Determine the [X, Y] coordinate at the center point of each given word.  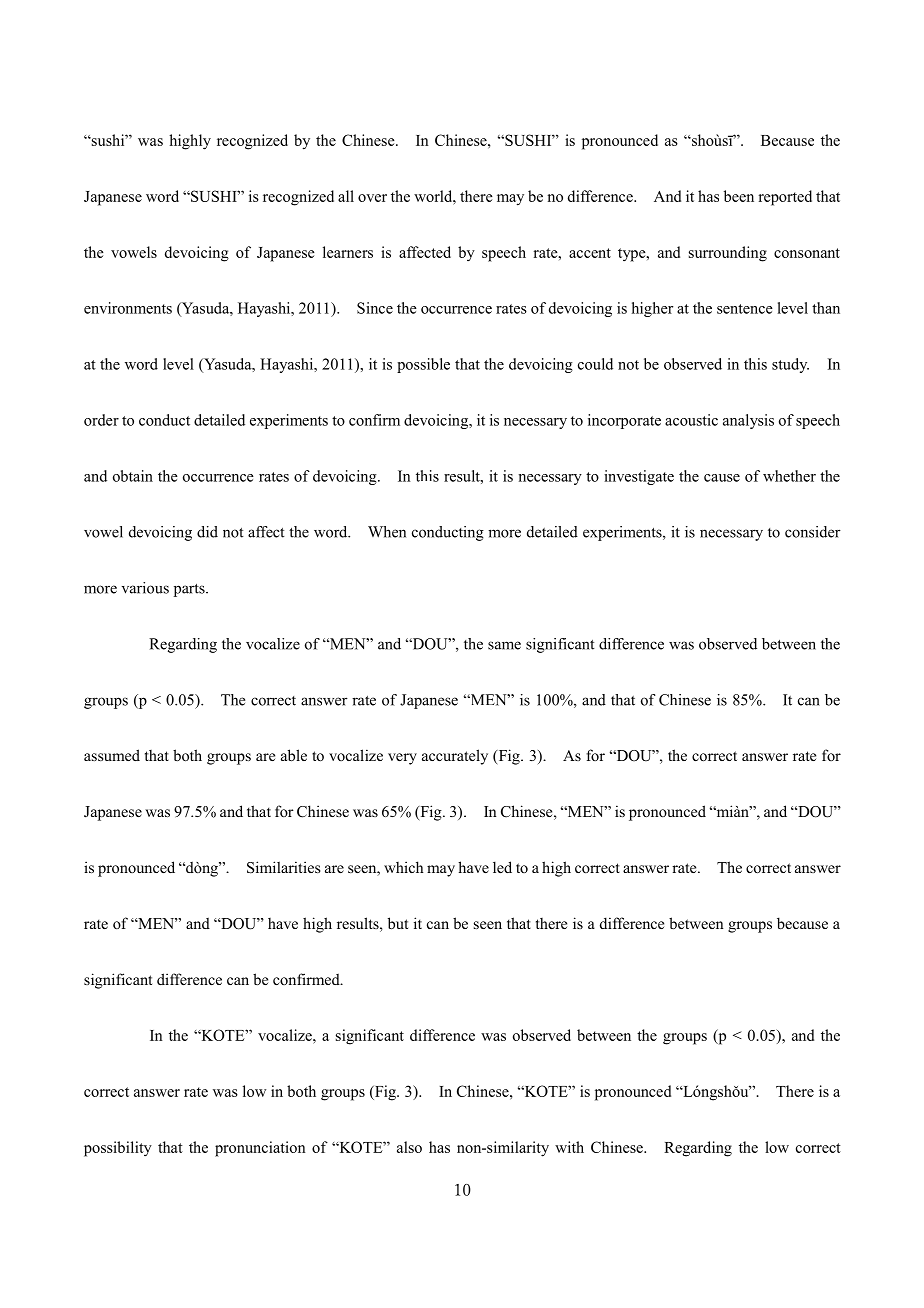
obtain [133, 476]
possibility [118, 1149]
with [569, 1147]
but [398, 923]
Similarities [283, 867]
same [504, 645]
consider [813, 532]
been [739, 196]
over [372, 198]
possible [423, 365]
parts [190, 590]
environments [128, 308]
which [403, 867]
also [409, 1147]
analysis [748, 421]
